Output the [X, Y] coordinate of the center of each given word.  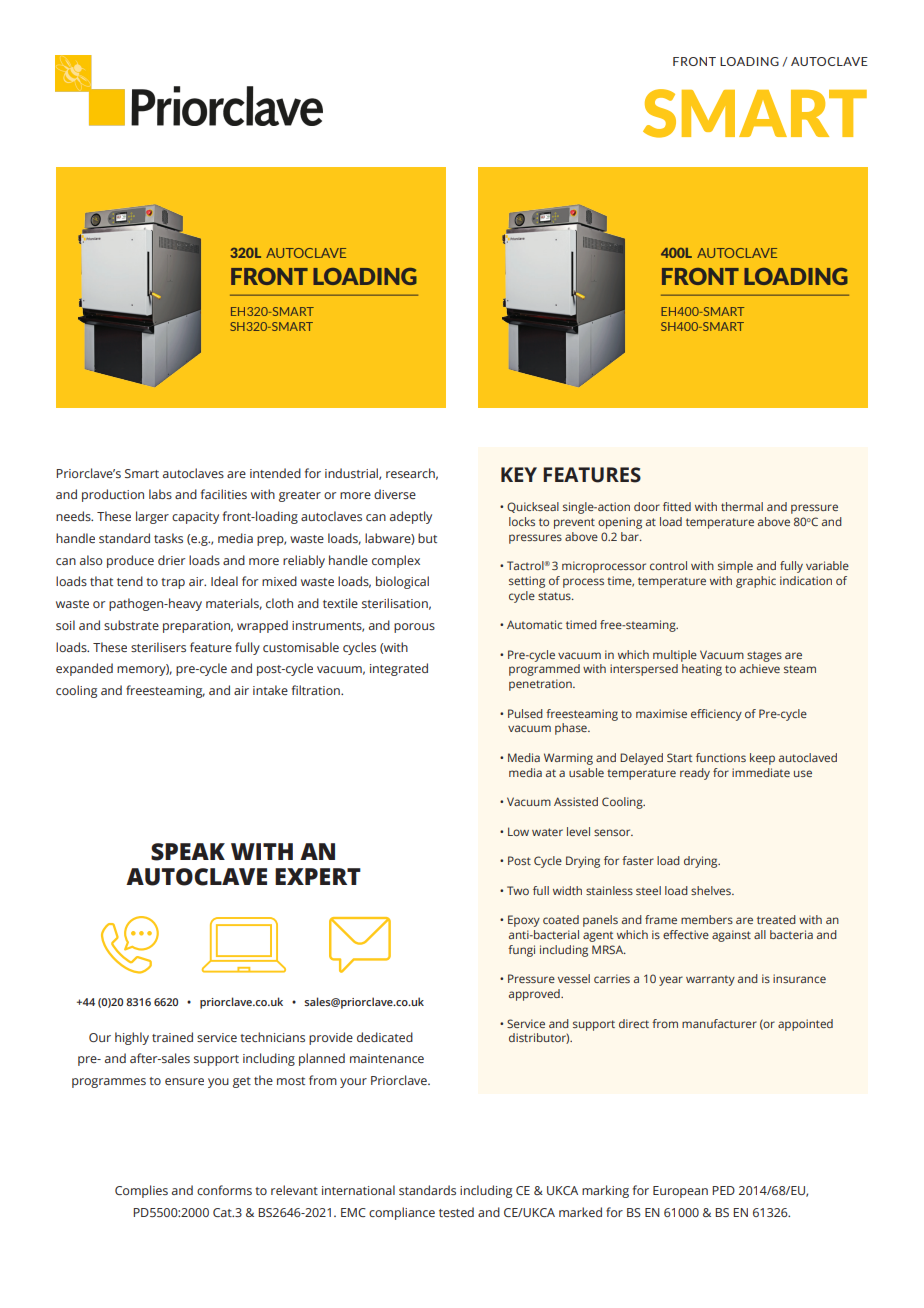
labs [160, 494]
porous [414, 628]
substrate [131, 625]
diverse [395, 494]
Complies [141, 1191]
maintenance [387, 1058]
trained [172, 1037]
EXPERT [318, 876]
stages [764, 656]
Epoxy [524, 921]
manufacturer [719, 1023]
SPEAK [188, 852]
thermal [742, 506]
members [707, 919]
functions [721, 757]
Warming [568, 759]
